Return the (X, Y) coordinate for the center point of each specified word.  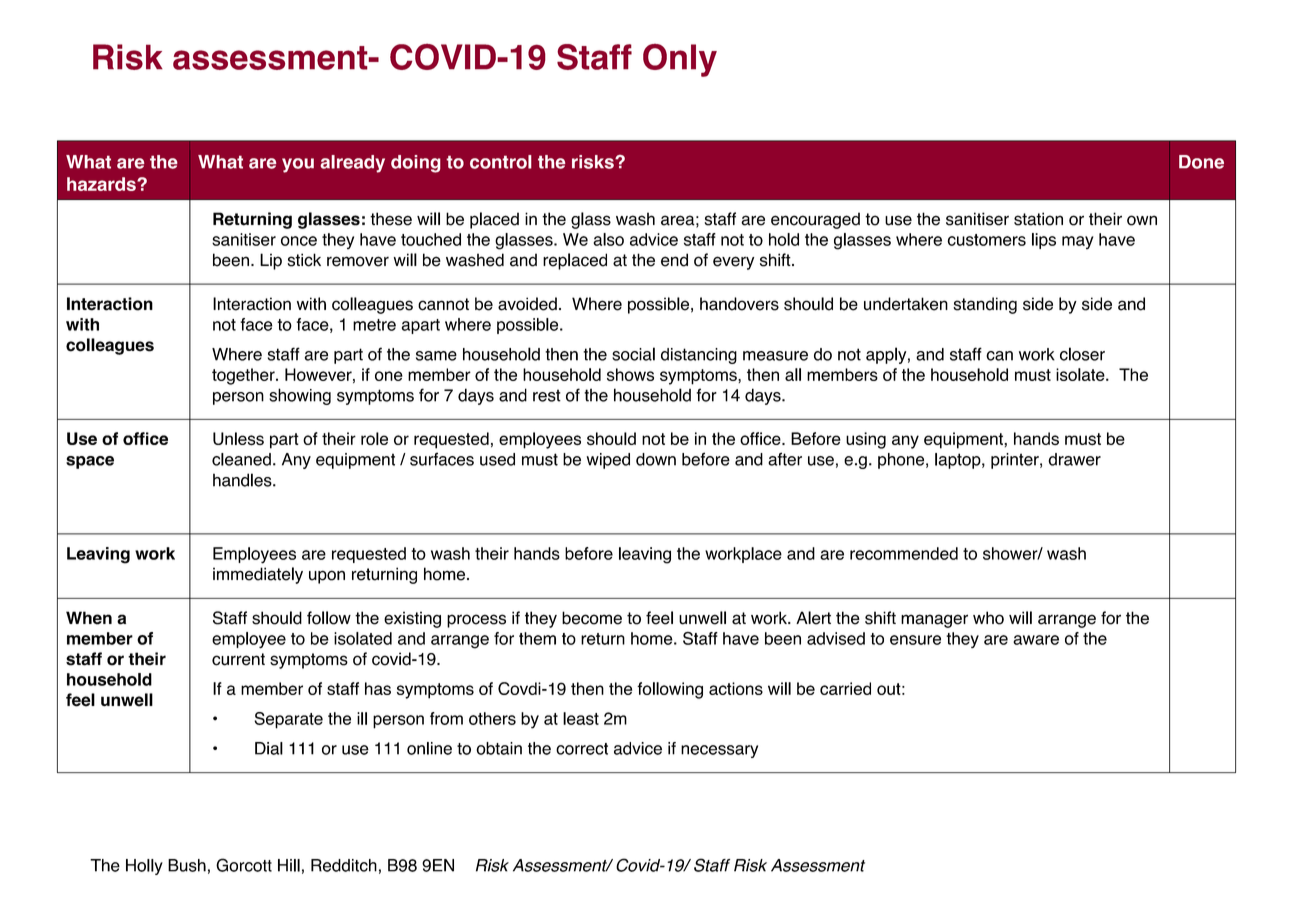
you (298, 165)
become (592, 618)
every (733, 263)
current (238, 659)
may (1078, 242)
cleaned (241, 459)
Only (680, 60)
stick (304, 260)
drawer (1074, 459)
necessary (719, 751)
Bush (187, 865)
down (656, 459)
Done (1201, 162)
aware (1036, 640)
